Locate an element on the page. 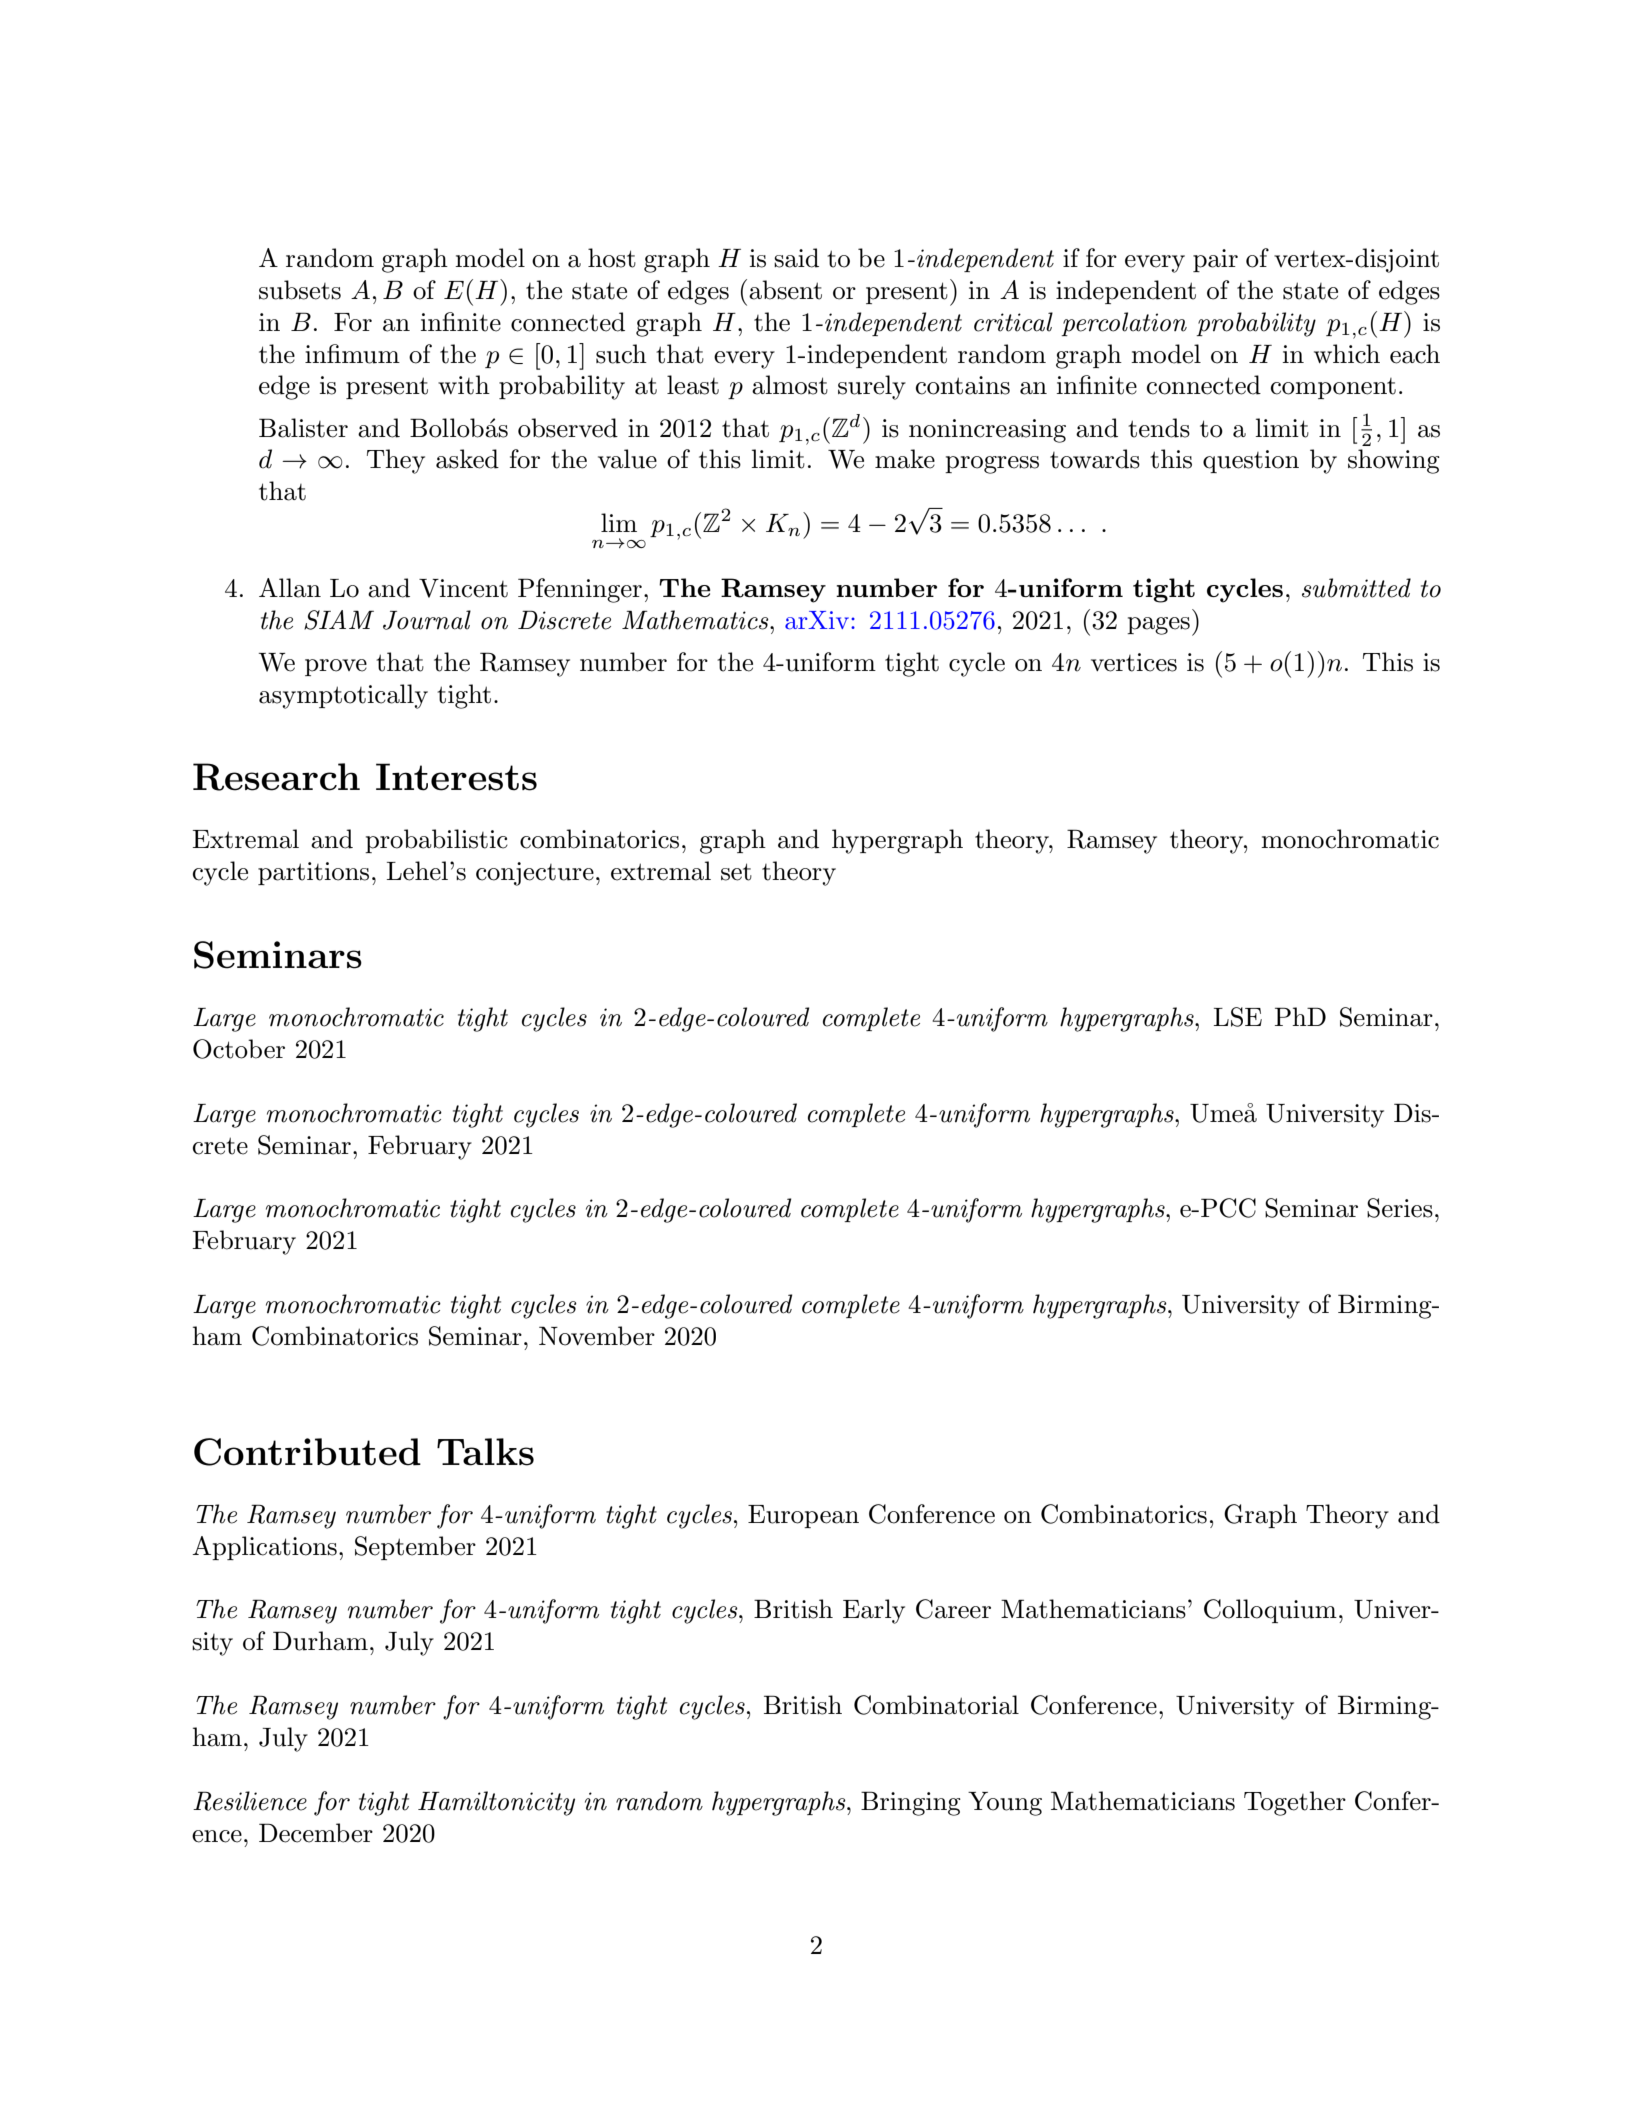 The image size is (1633, 2114). Durham is located at coordinates (320, 1641).
